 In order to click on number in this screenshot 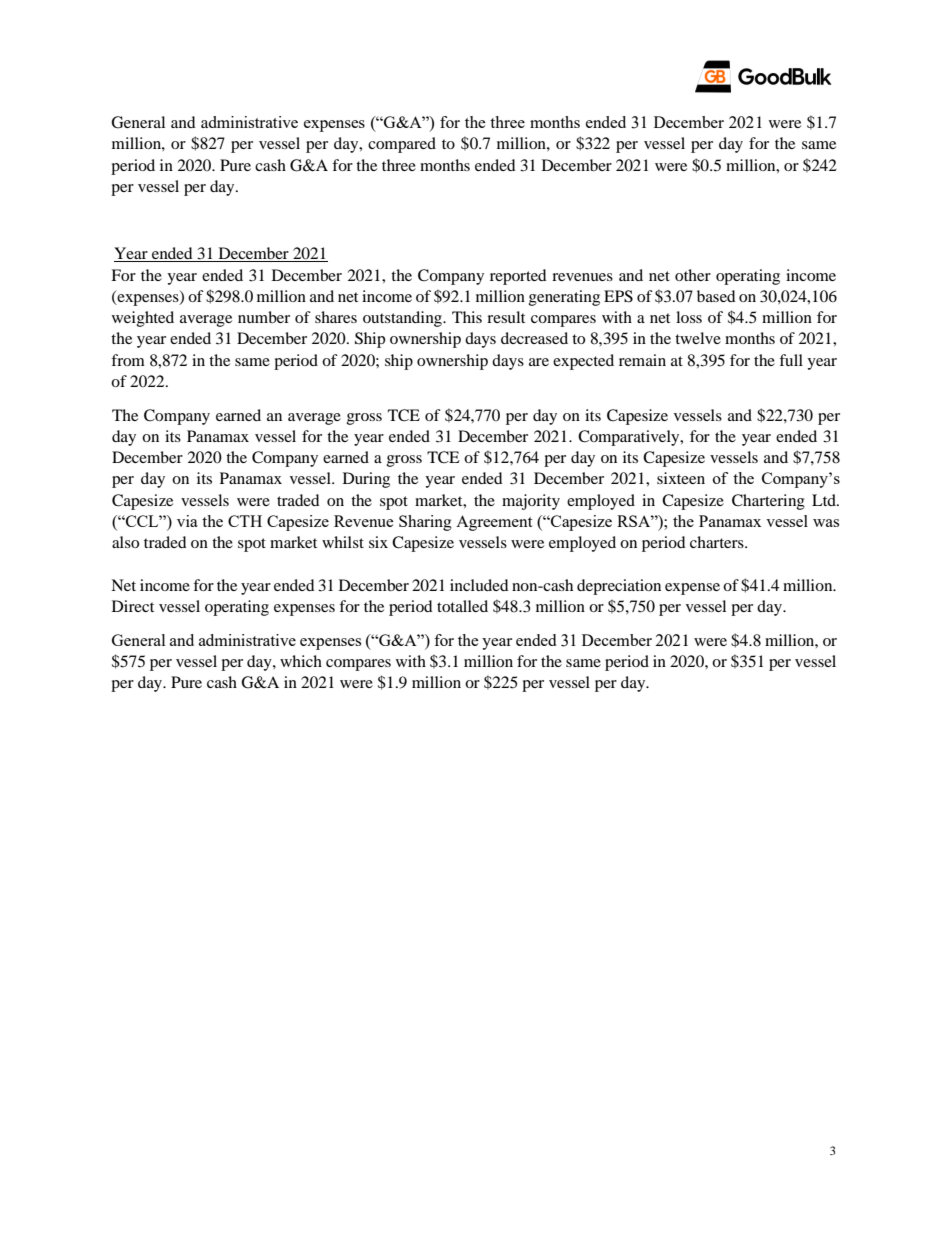, I will do `click(264, 317)`.
